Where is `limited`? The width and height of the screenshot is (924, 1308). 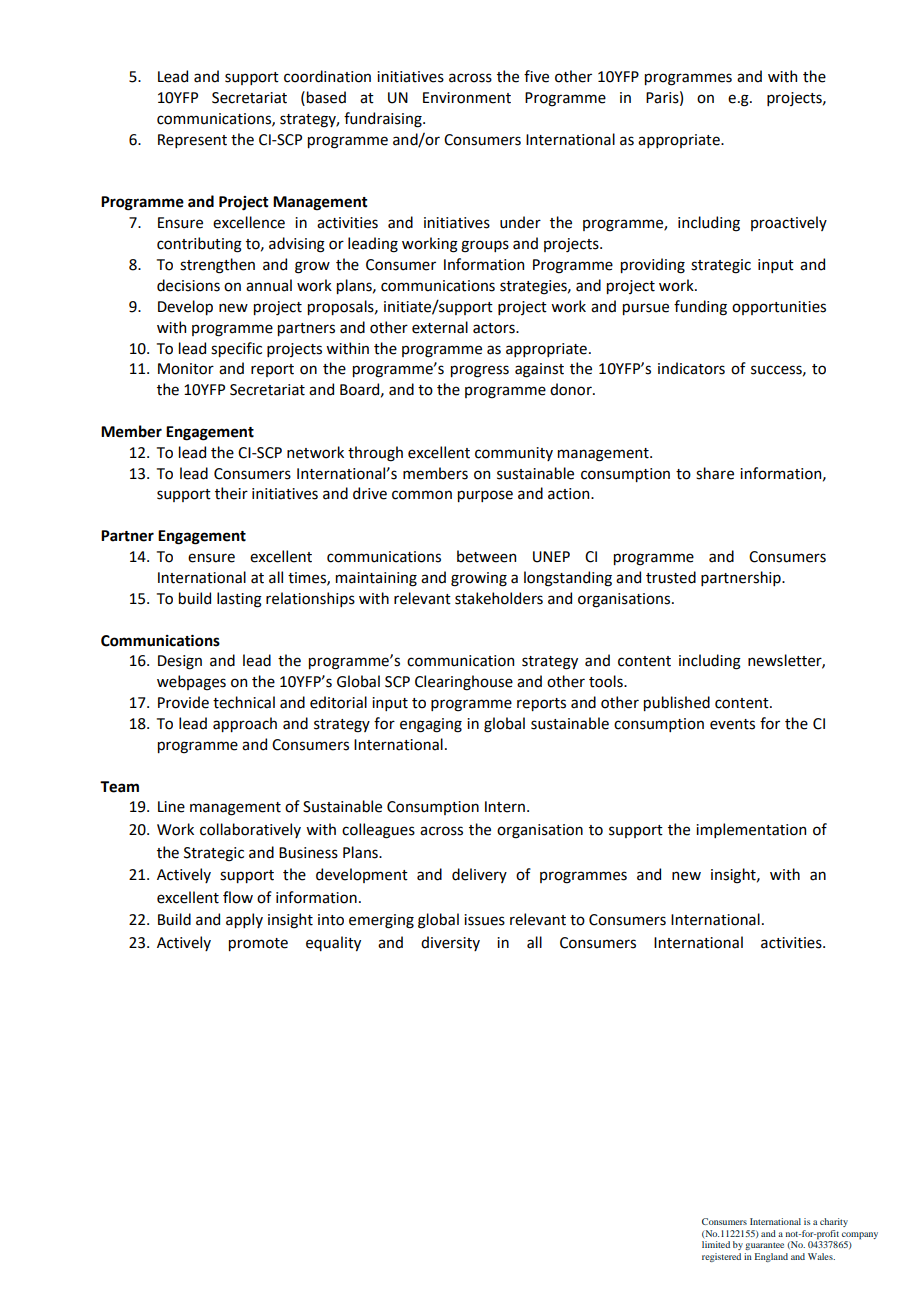
limited is located at coordinates (716, 1244).
